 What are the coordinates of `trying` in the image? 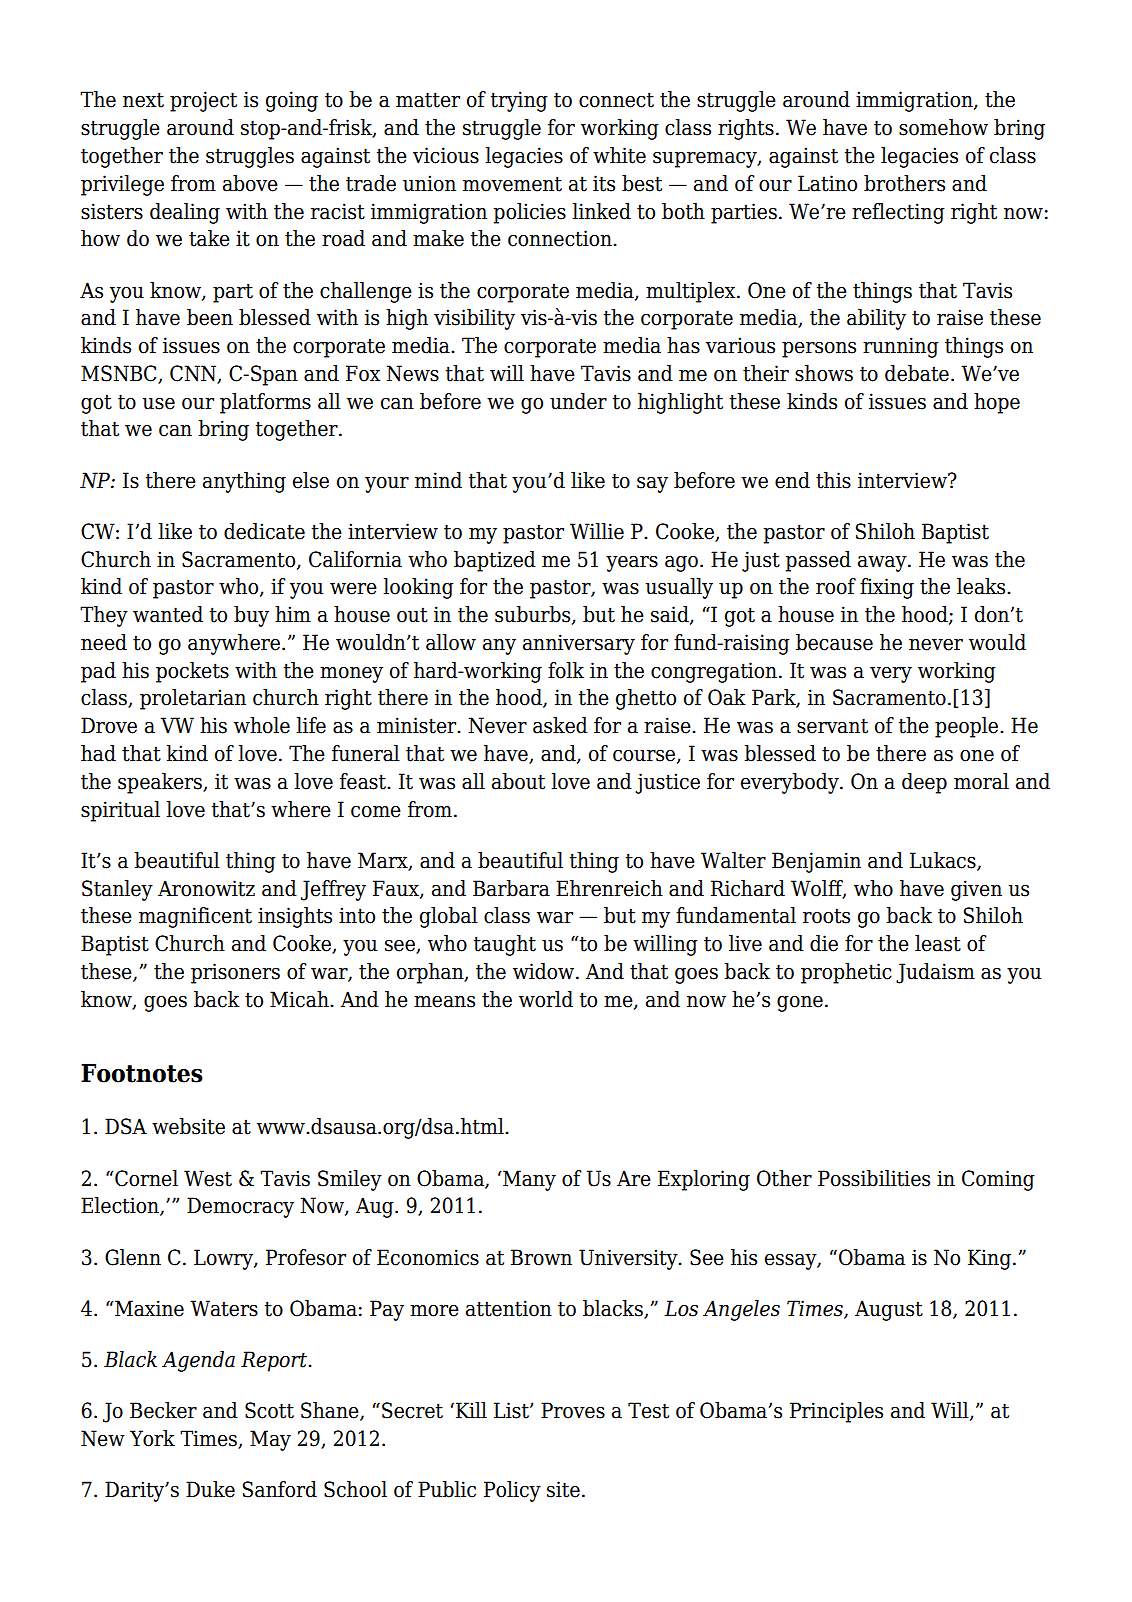 It's located at (519, 101).
